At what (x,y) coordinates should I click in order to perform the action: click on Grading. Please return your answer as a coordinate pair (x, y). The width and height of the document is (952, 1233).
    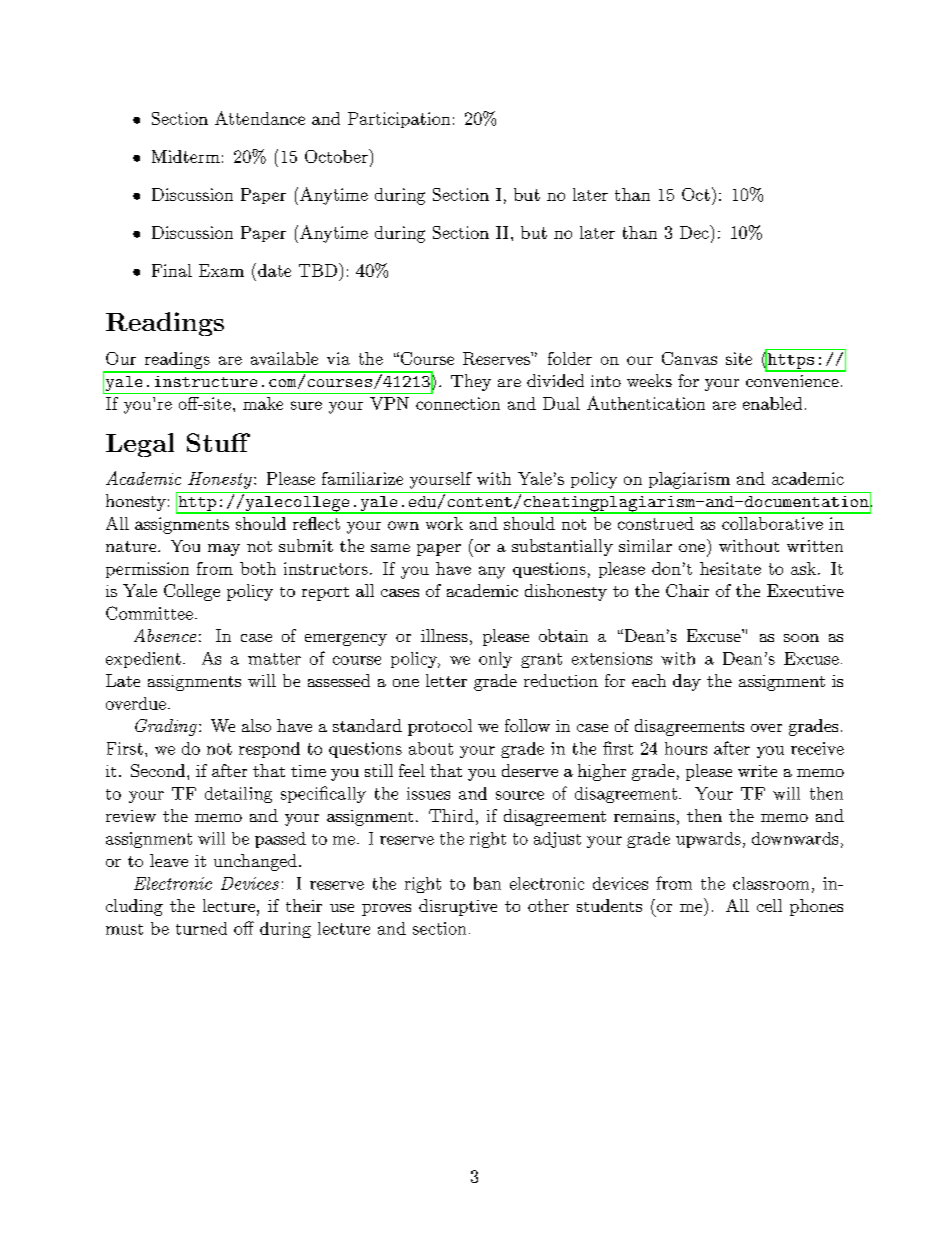
    Looking at the image, I should click on (166, 727).
